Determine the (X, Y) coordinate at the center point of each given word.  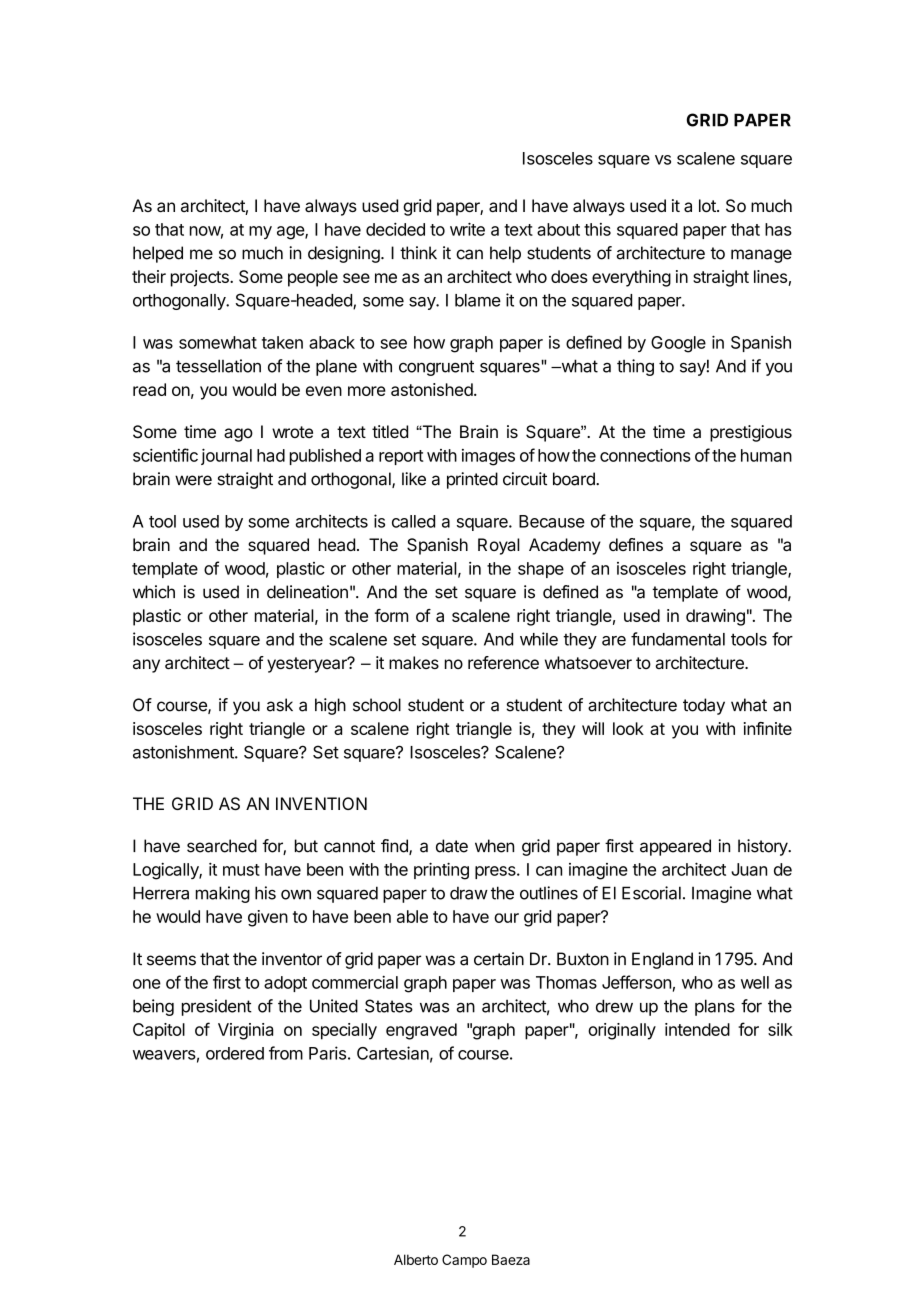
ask (280, 705)
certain (499, 959)
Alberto (416, 1259)
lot (708, 205)
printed (472, 480)
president (217, 1007)
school (377, 705)
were (193, 480)
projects (201, 278)
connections (645, 455)
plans (715, 1007)
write (467, 229)
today (704, 706)
